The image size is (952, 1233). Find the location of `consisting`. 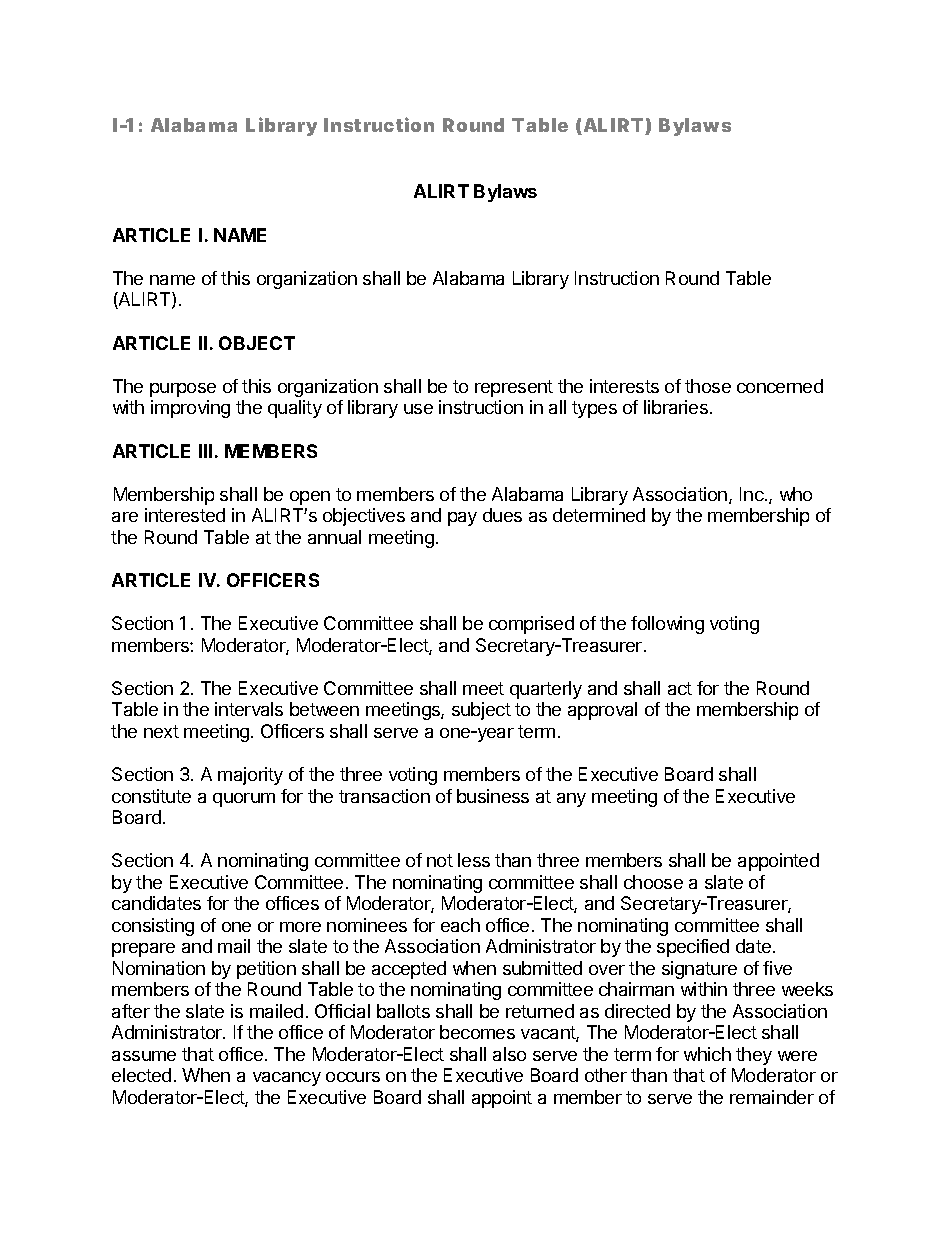

consisting is located at coordinates (153, 927).
